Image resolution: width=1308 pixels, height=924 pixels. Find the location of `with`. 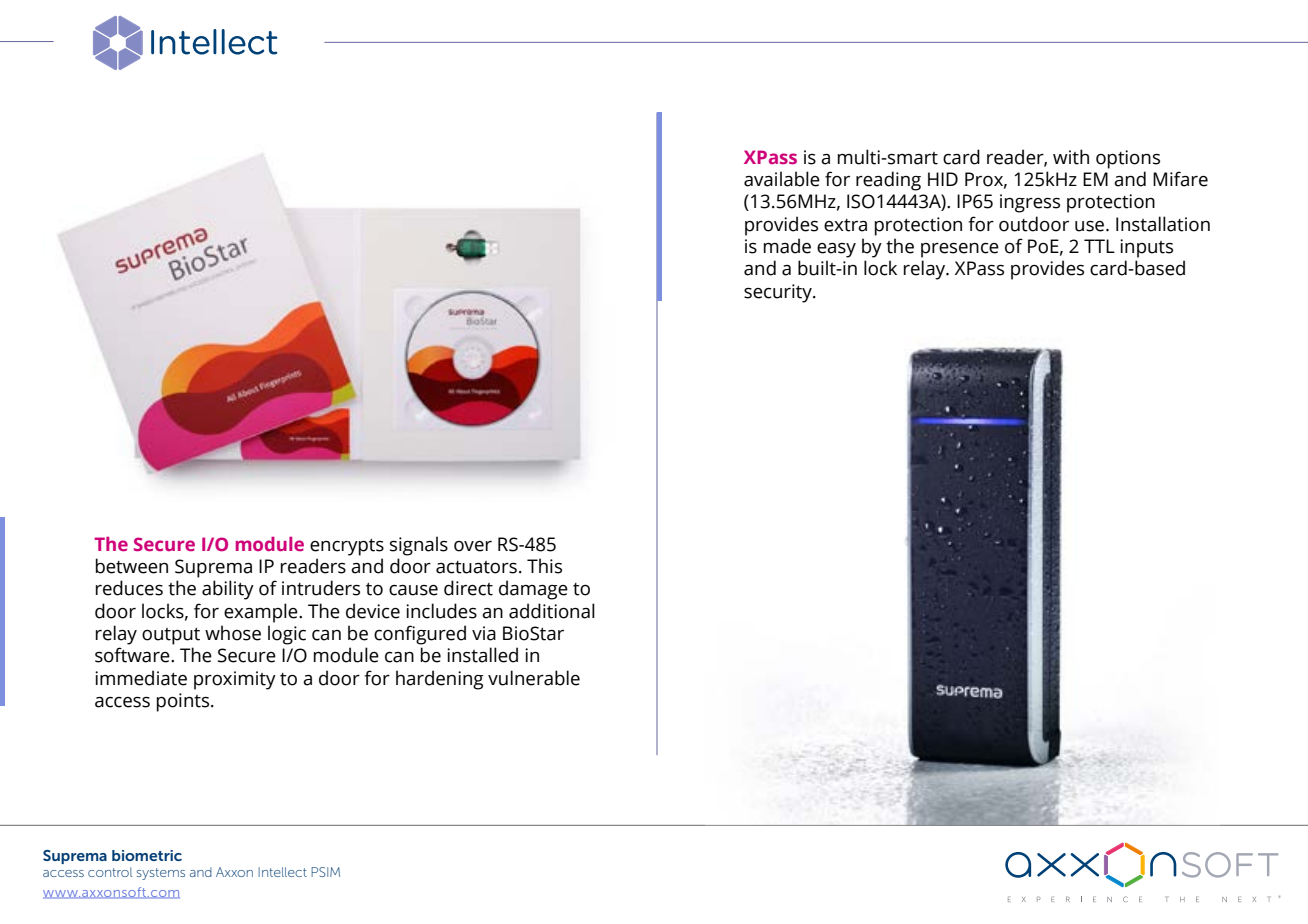

with is located at coordinates (1071, 157).
